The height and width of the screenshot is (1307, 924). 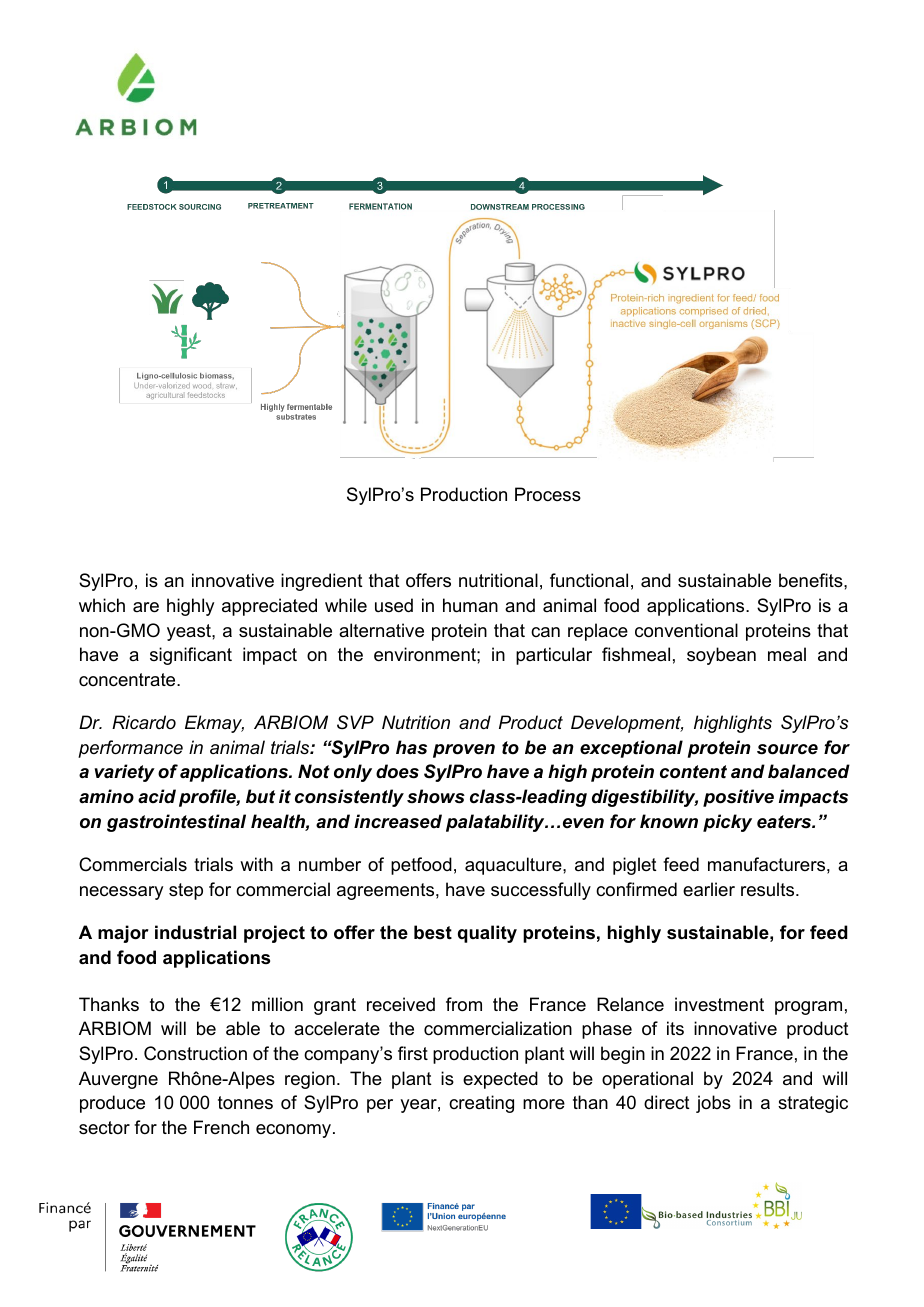 I want to click on Process, so click(x=548, y=494).
